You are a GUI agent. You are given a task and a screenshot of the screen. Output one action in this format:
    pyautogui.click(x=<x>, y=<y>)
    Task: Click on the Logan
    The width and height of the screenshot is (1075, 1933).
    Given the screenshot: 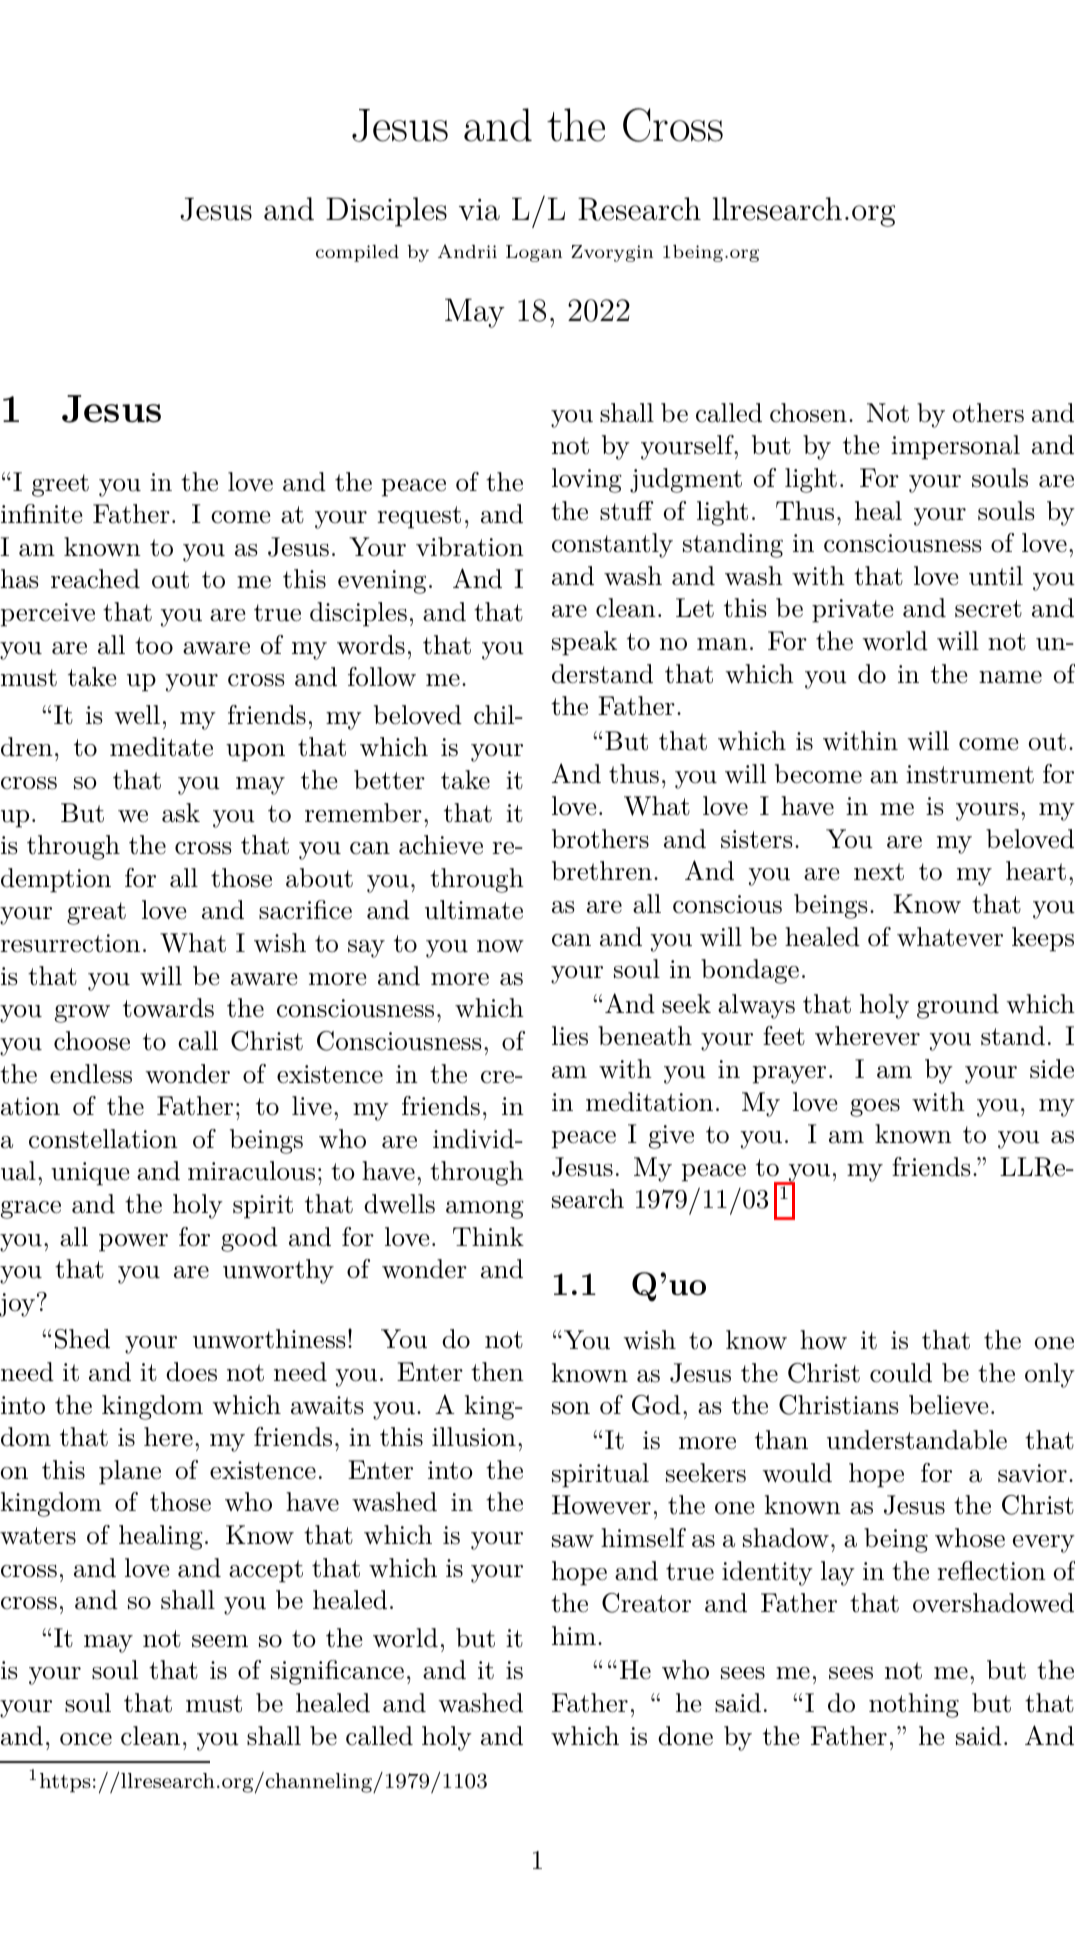 What is the action you would take?
    pyautogui.click(x=534, y=253)
